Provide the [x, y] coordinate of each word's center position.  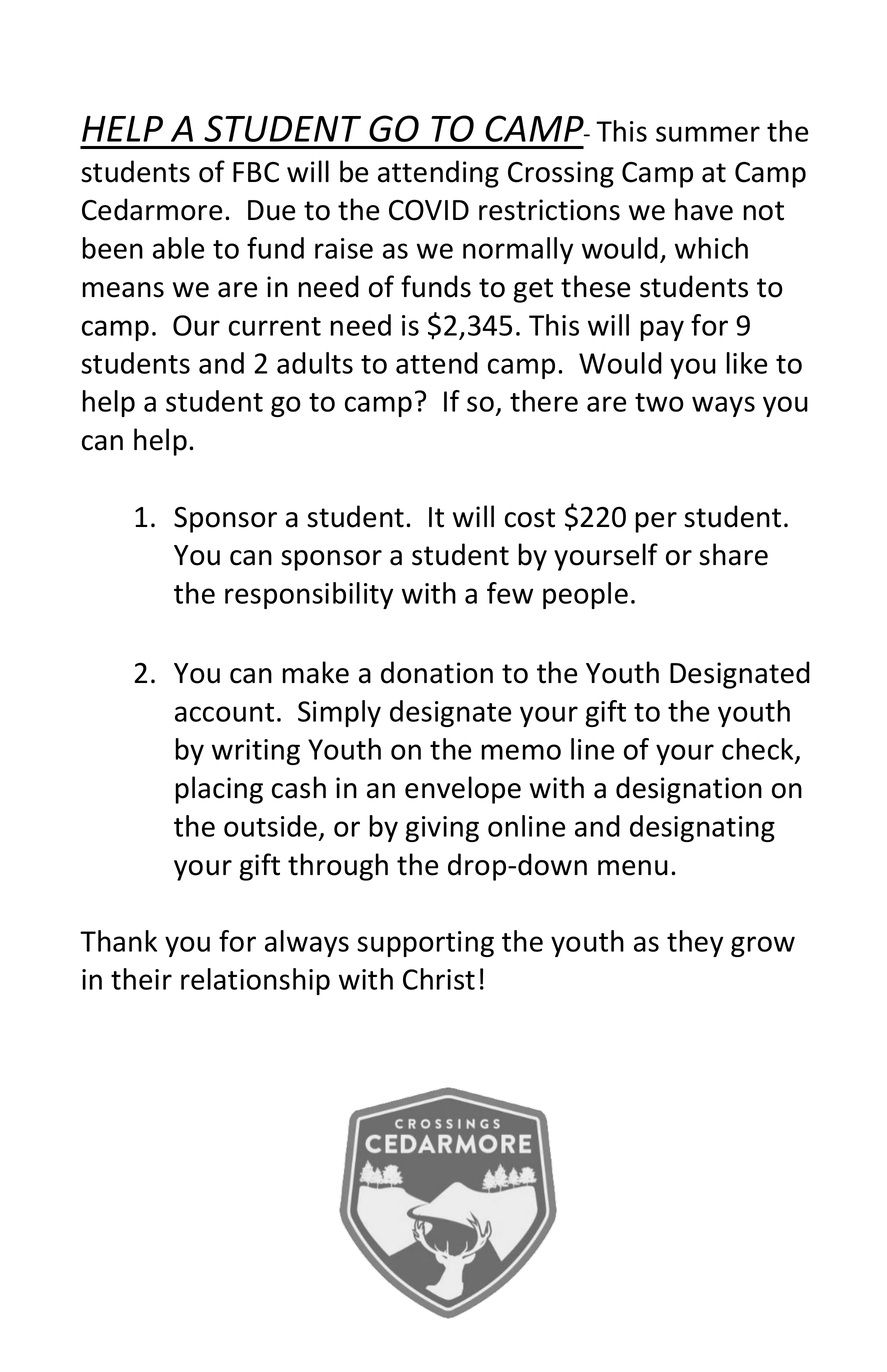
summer [708, 134]
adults [315, 363]
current [275, 326]
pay [662, 330]
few [510, 593]
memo [521, 752]
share [733, 554]
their [141, 979]
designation [689, 790]
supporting [425, 944]
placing [219, 790]
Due [271, 210]
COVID [429, 210]
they [695, 943]
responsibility [309, 595]
